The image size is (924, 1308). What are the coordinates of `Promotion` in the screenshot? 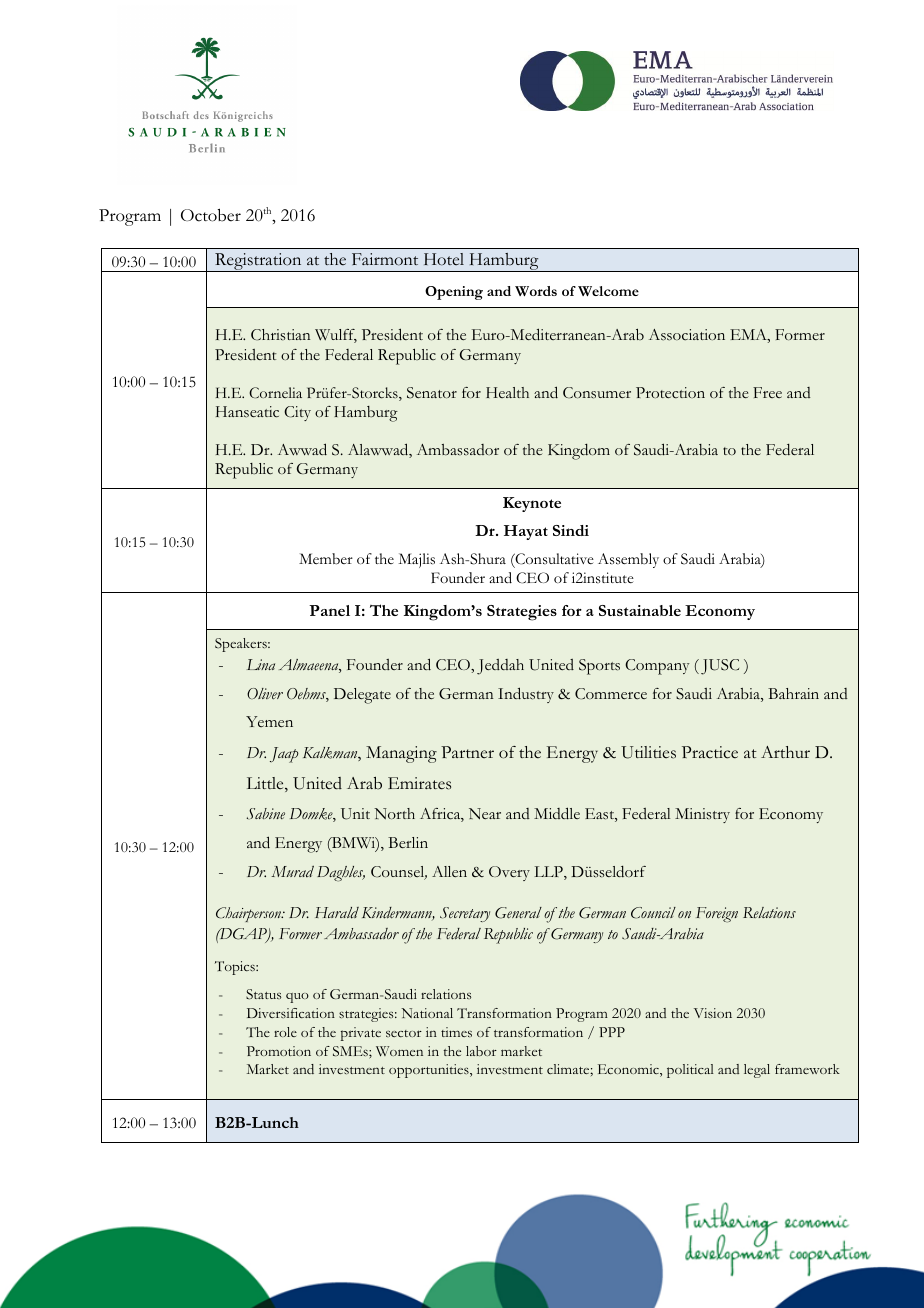 It's located at (279, 1051).
